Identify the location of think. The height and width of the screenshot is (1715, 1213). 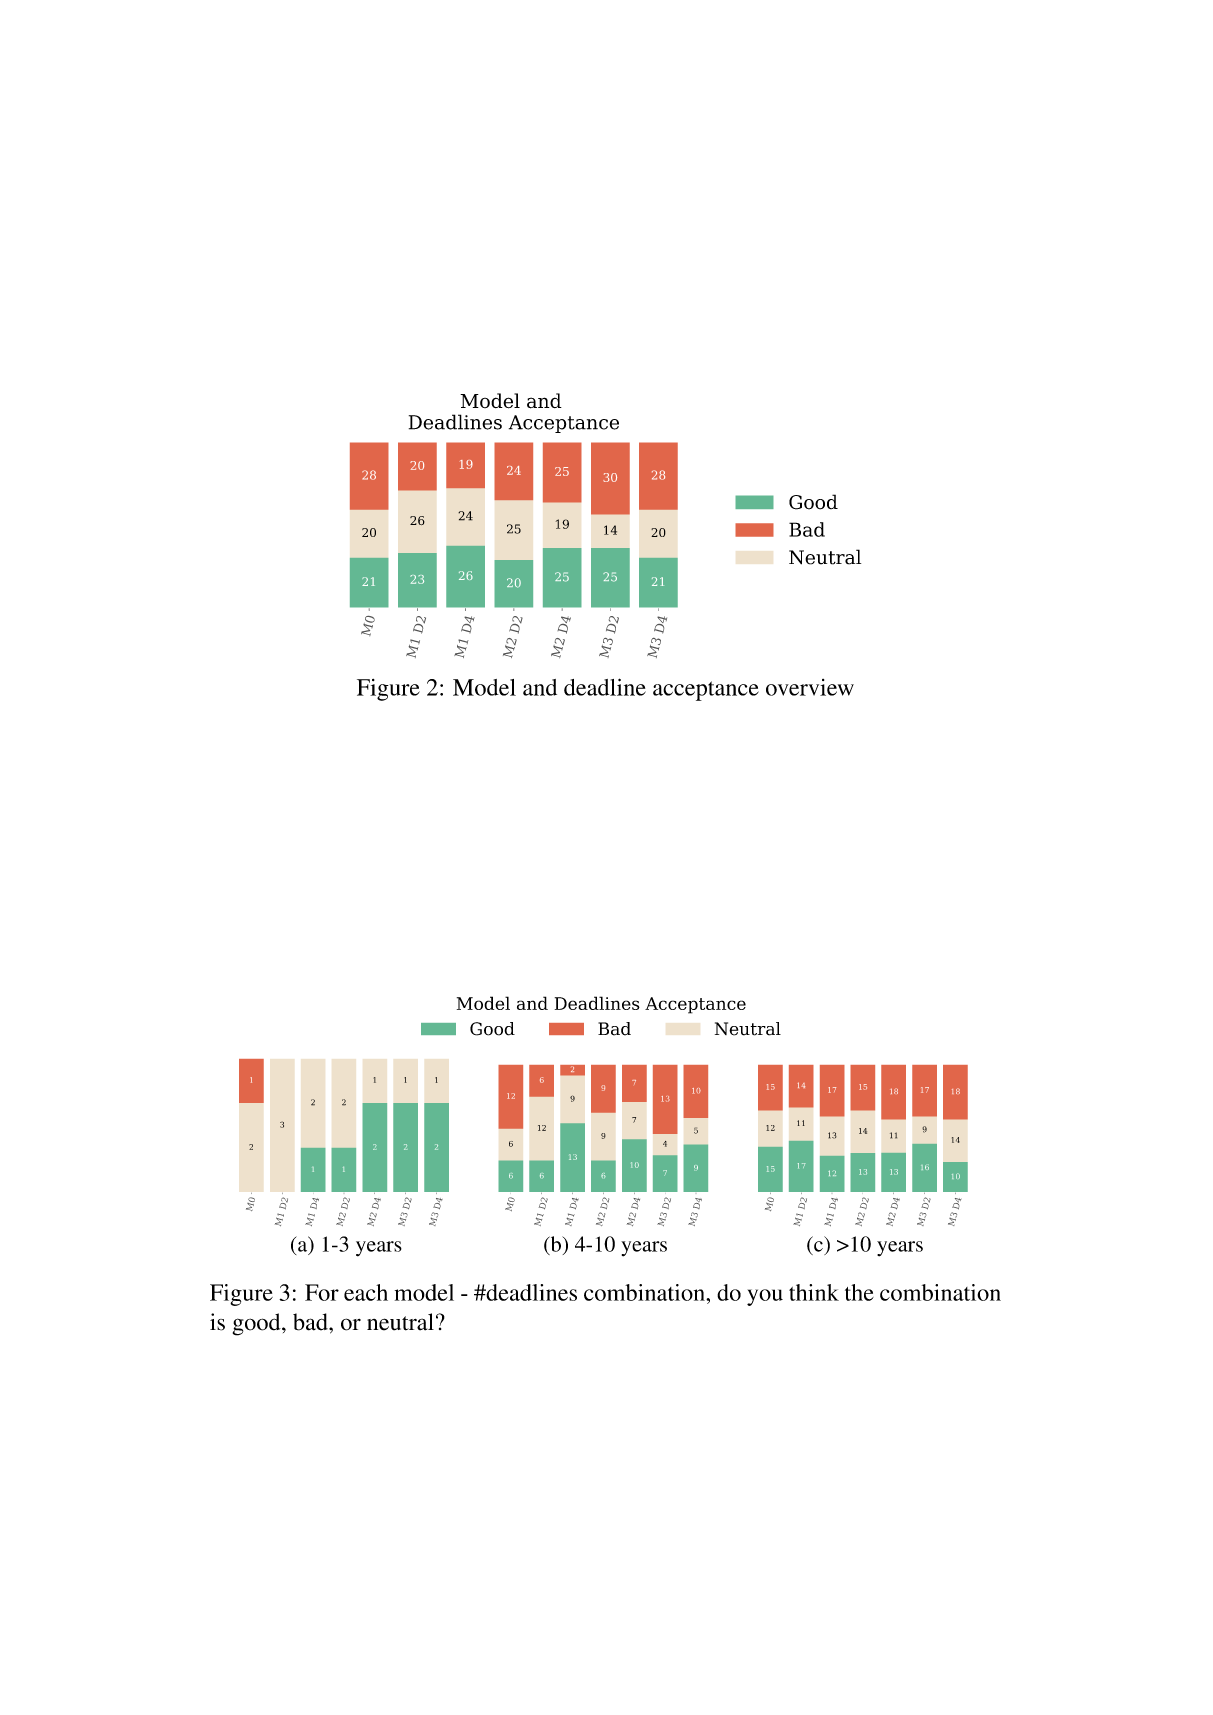
(814, 1292).
